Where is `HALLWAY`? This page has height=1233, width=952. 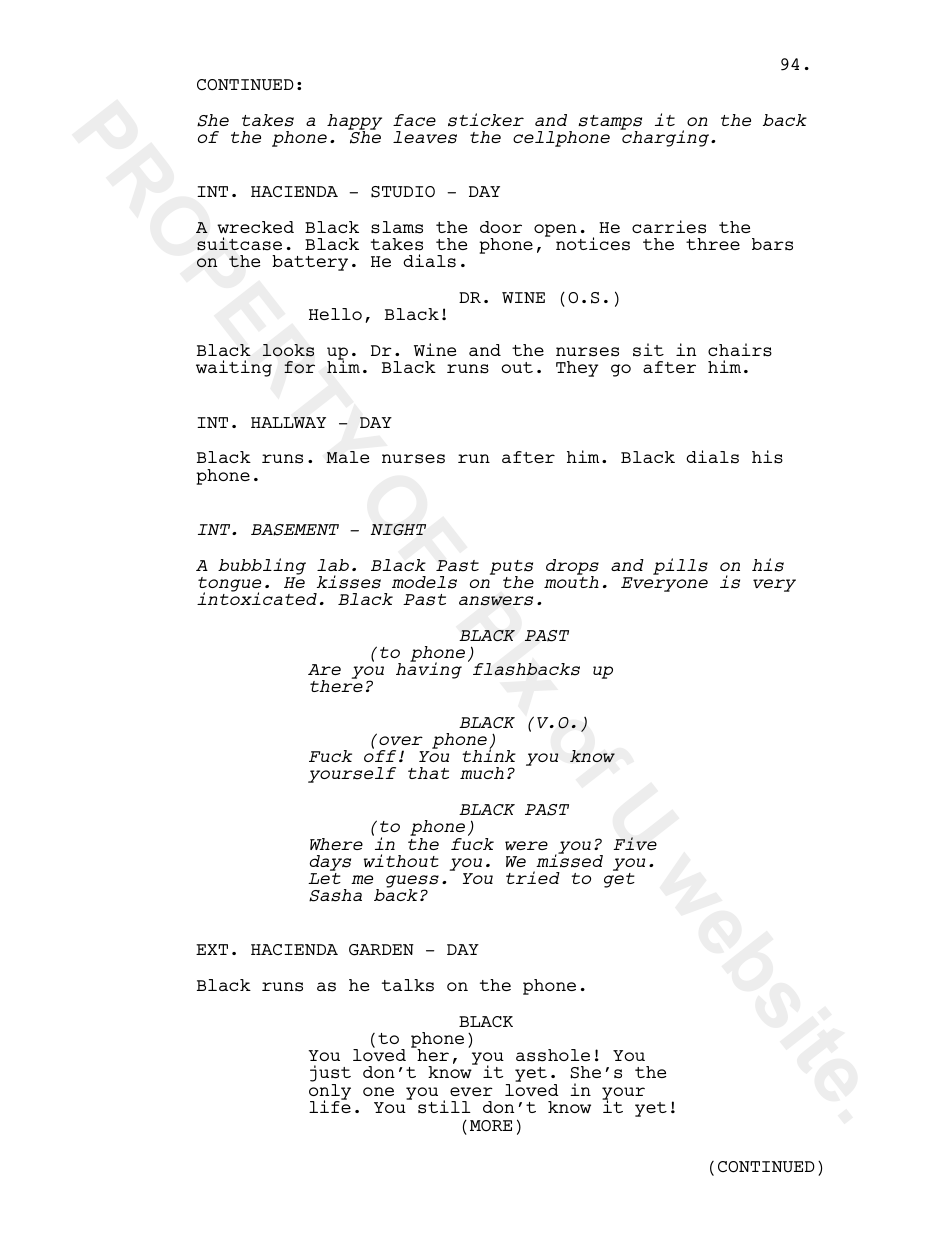 HALLWAY is located at coordinates (288, 422).
